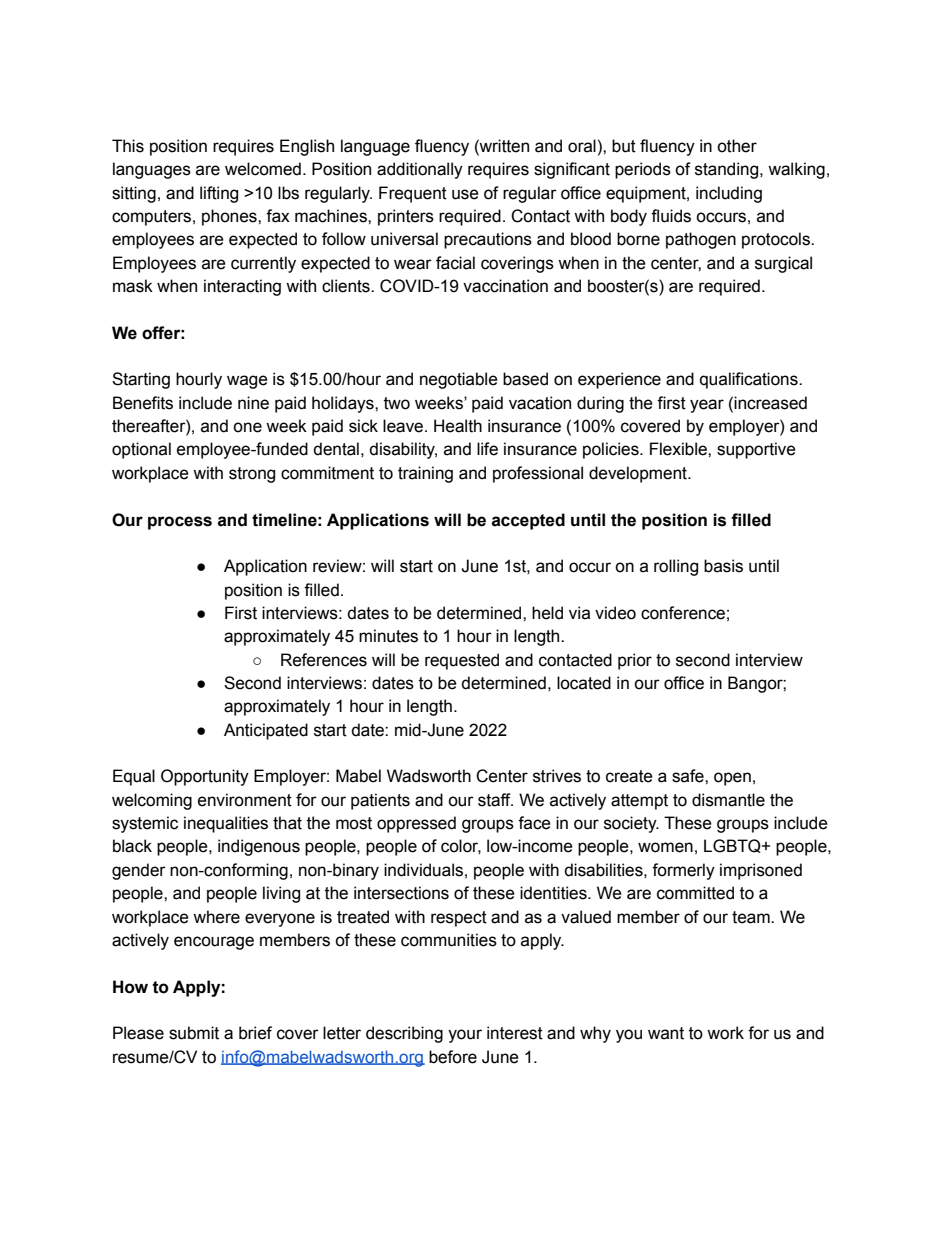 The image size is (952, 1233). Describe the element at coordinates (728, 170) in the screenshot. I see `standing` at that location.
